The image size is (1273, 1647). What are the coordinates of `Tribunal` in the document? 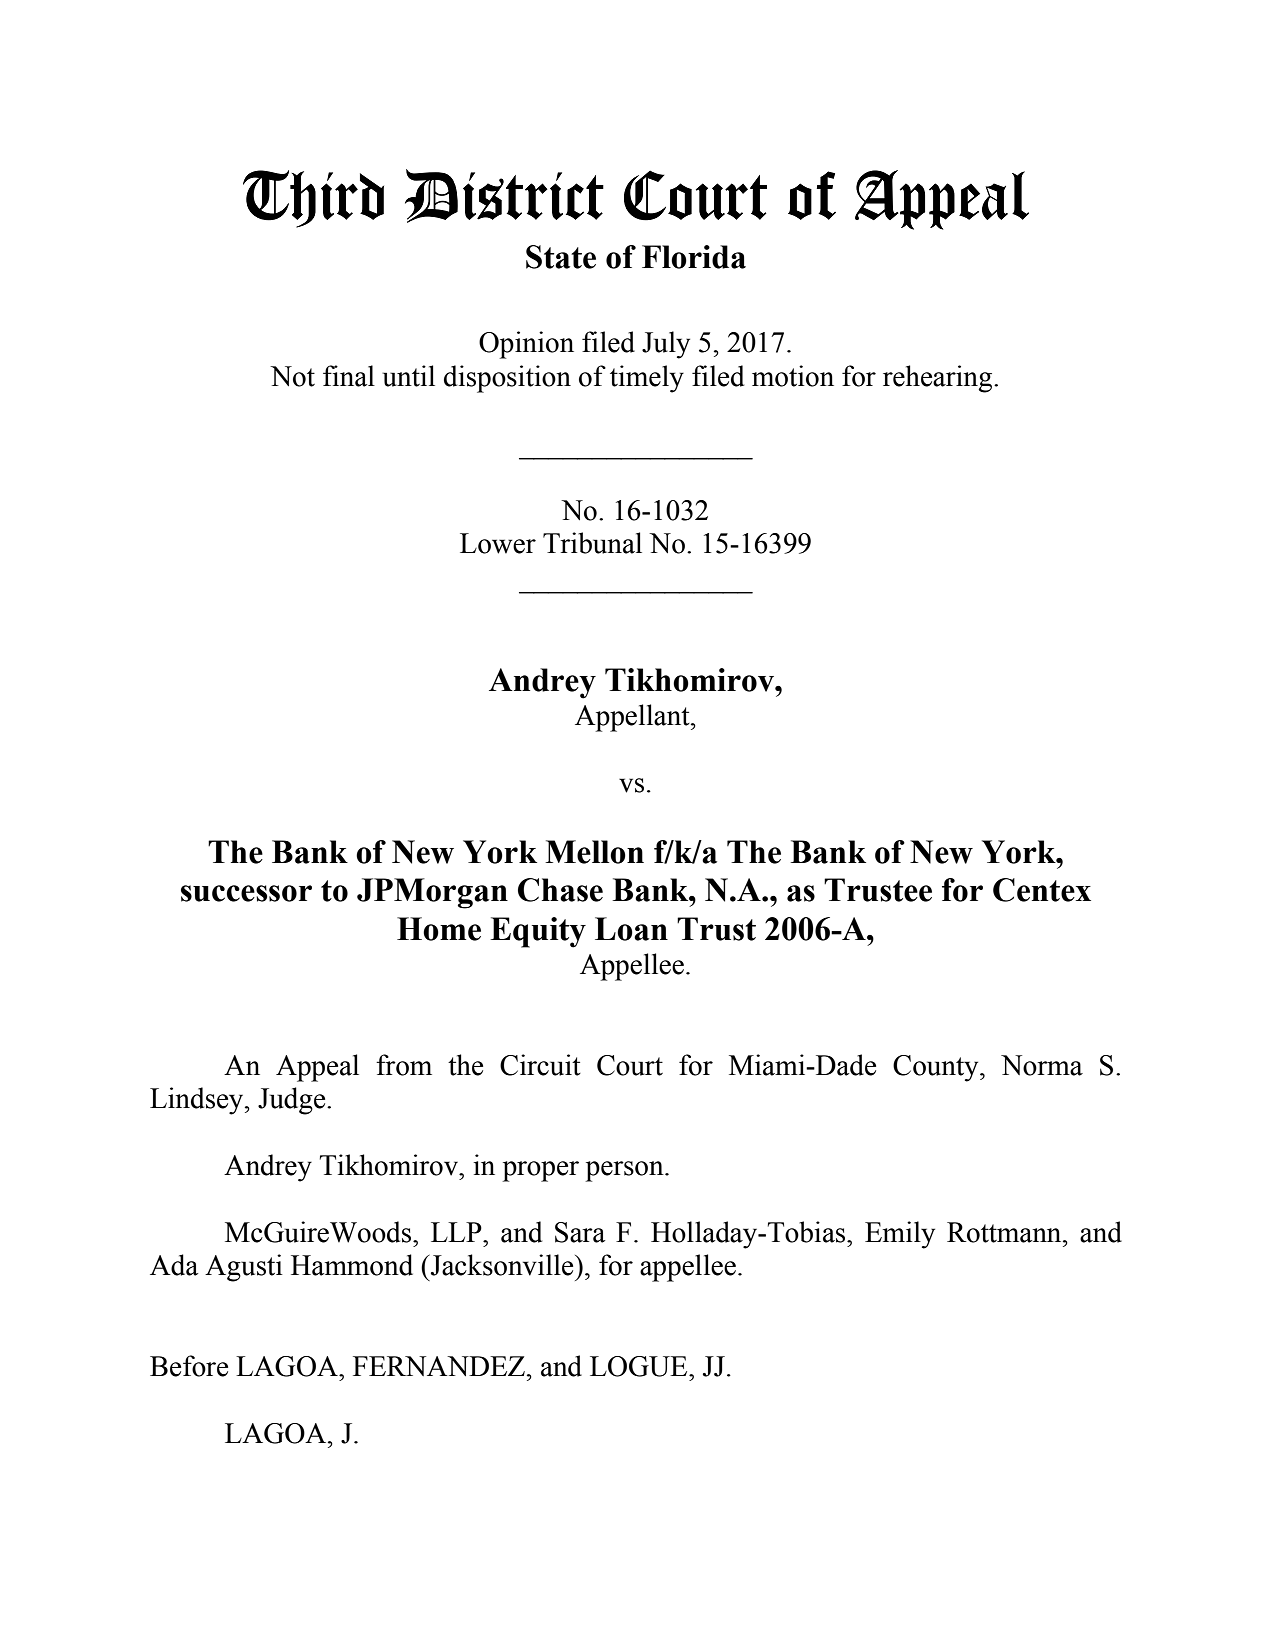 It's located at (592, 543).
